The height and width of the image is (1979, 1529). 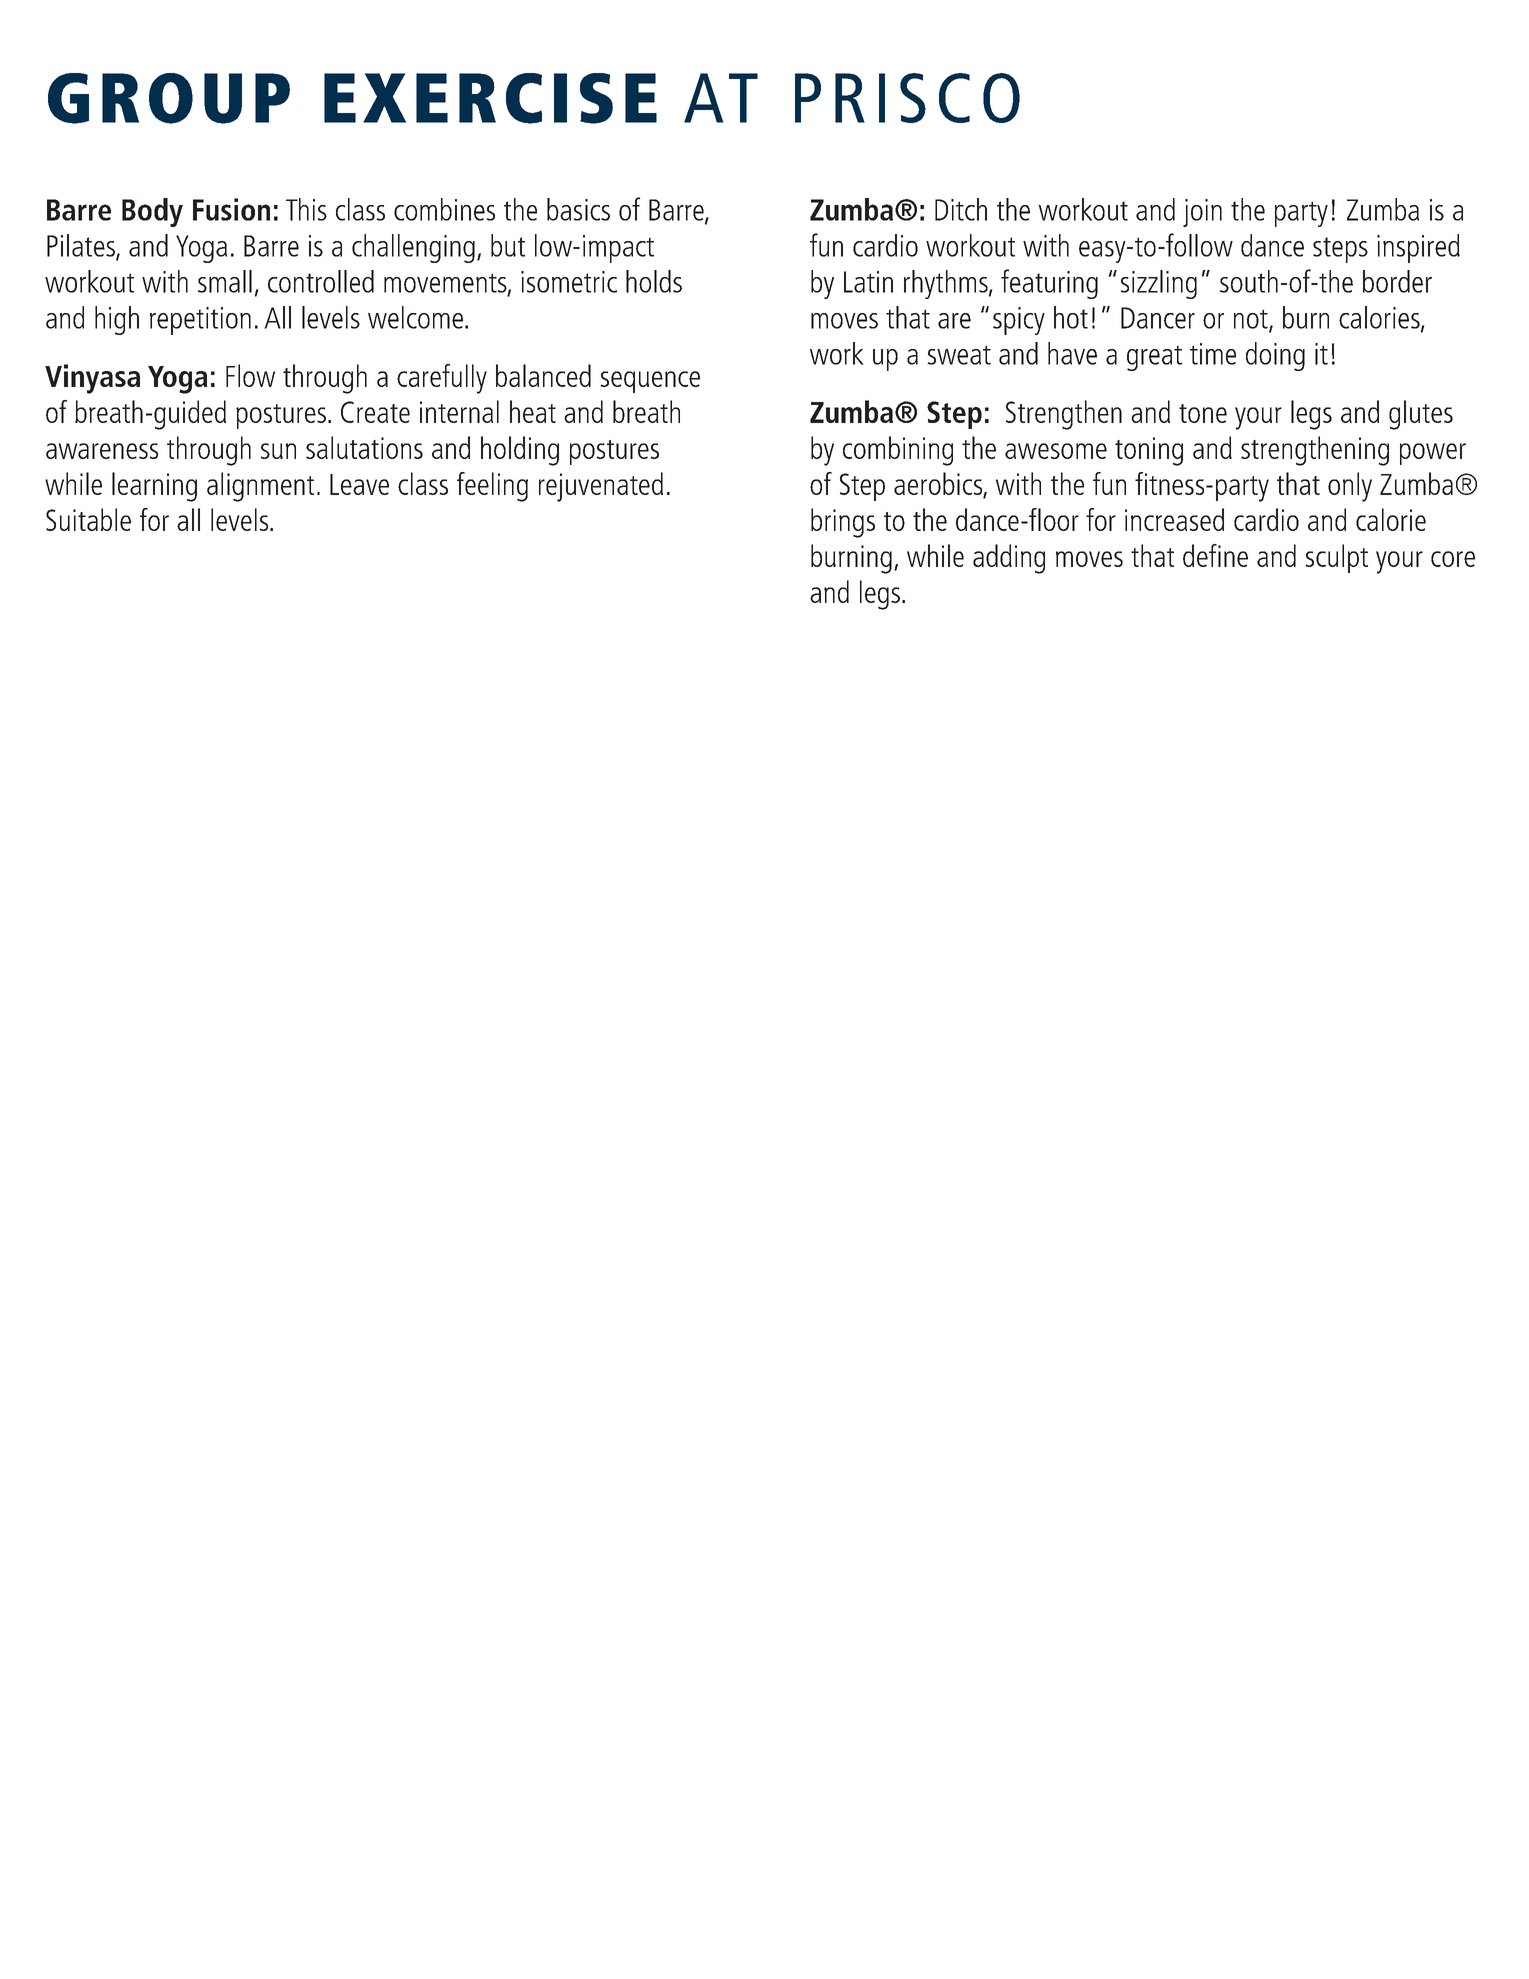 What do you see at coordinates (88, 519) in the image?
I see `Suitable` at bounding box center [88, 519].
